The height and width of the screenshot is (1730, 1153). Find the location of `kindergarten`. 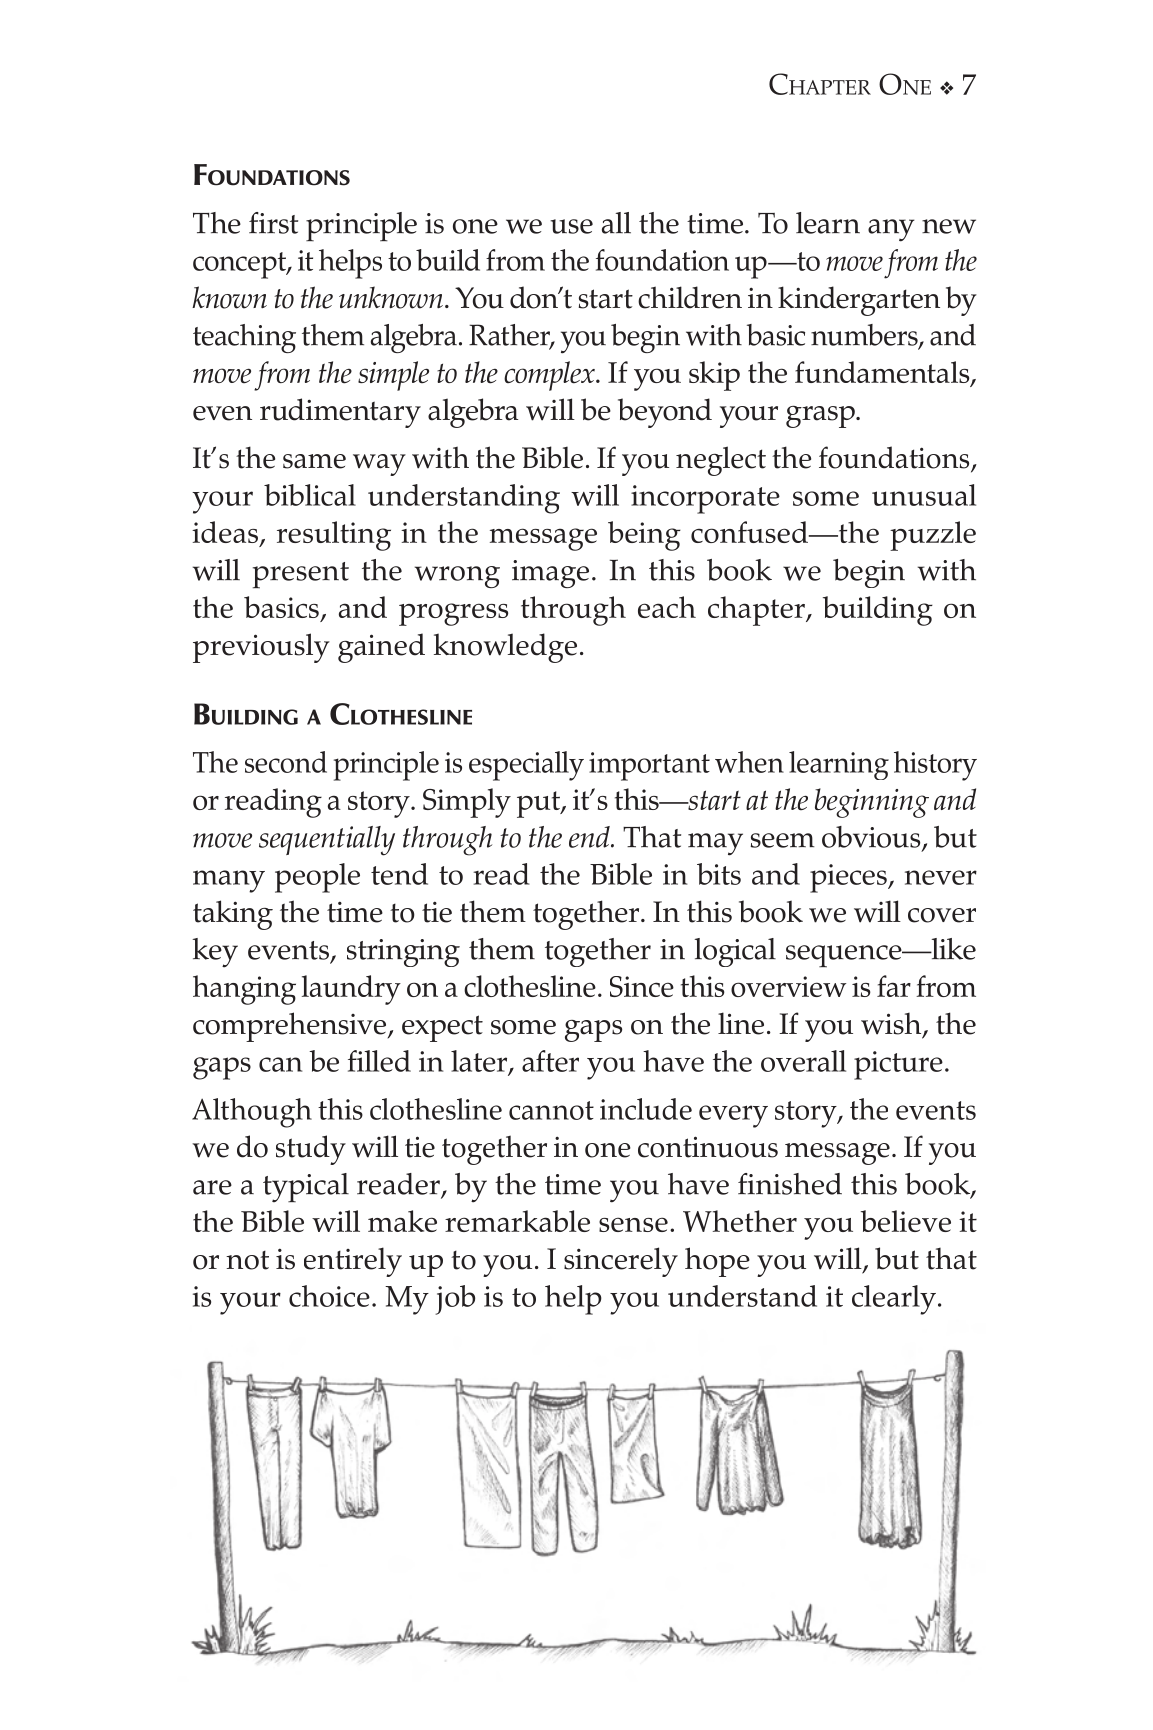

kindergarten is located at coordinates (859, 301).
